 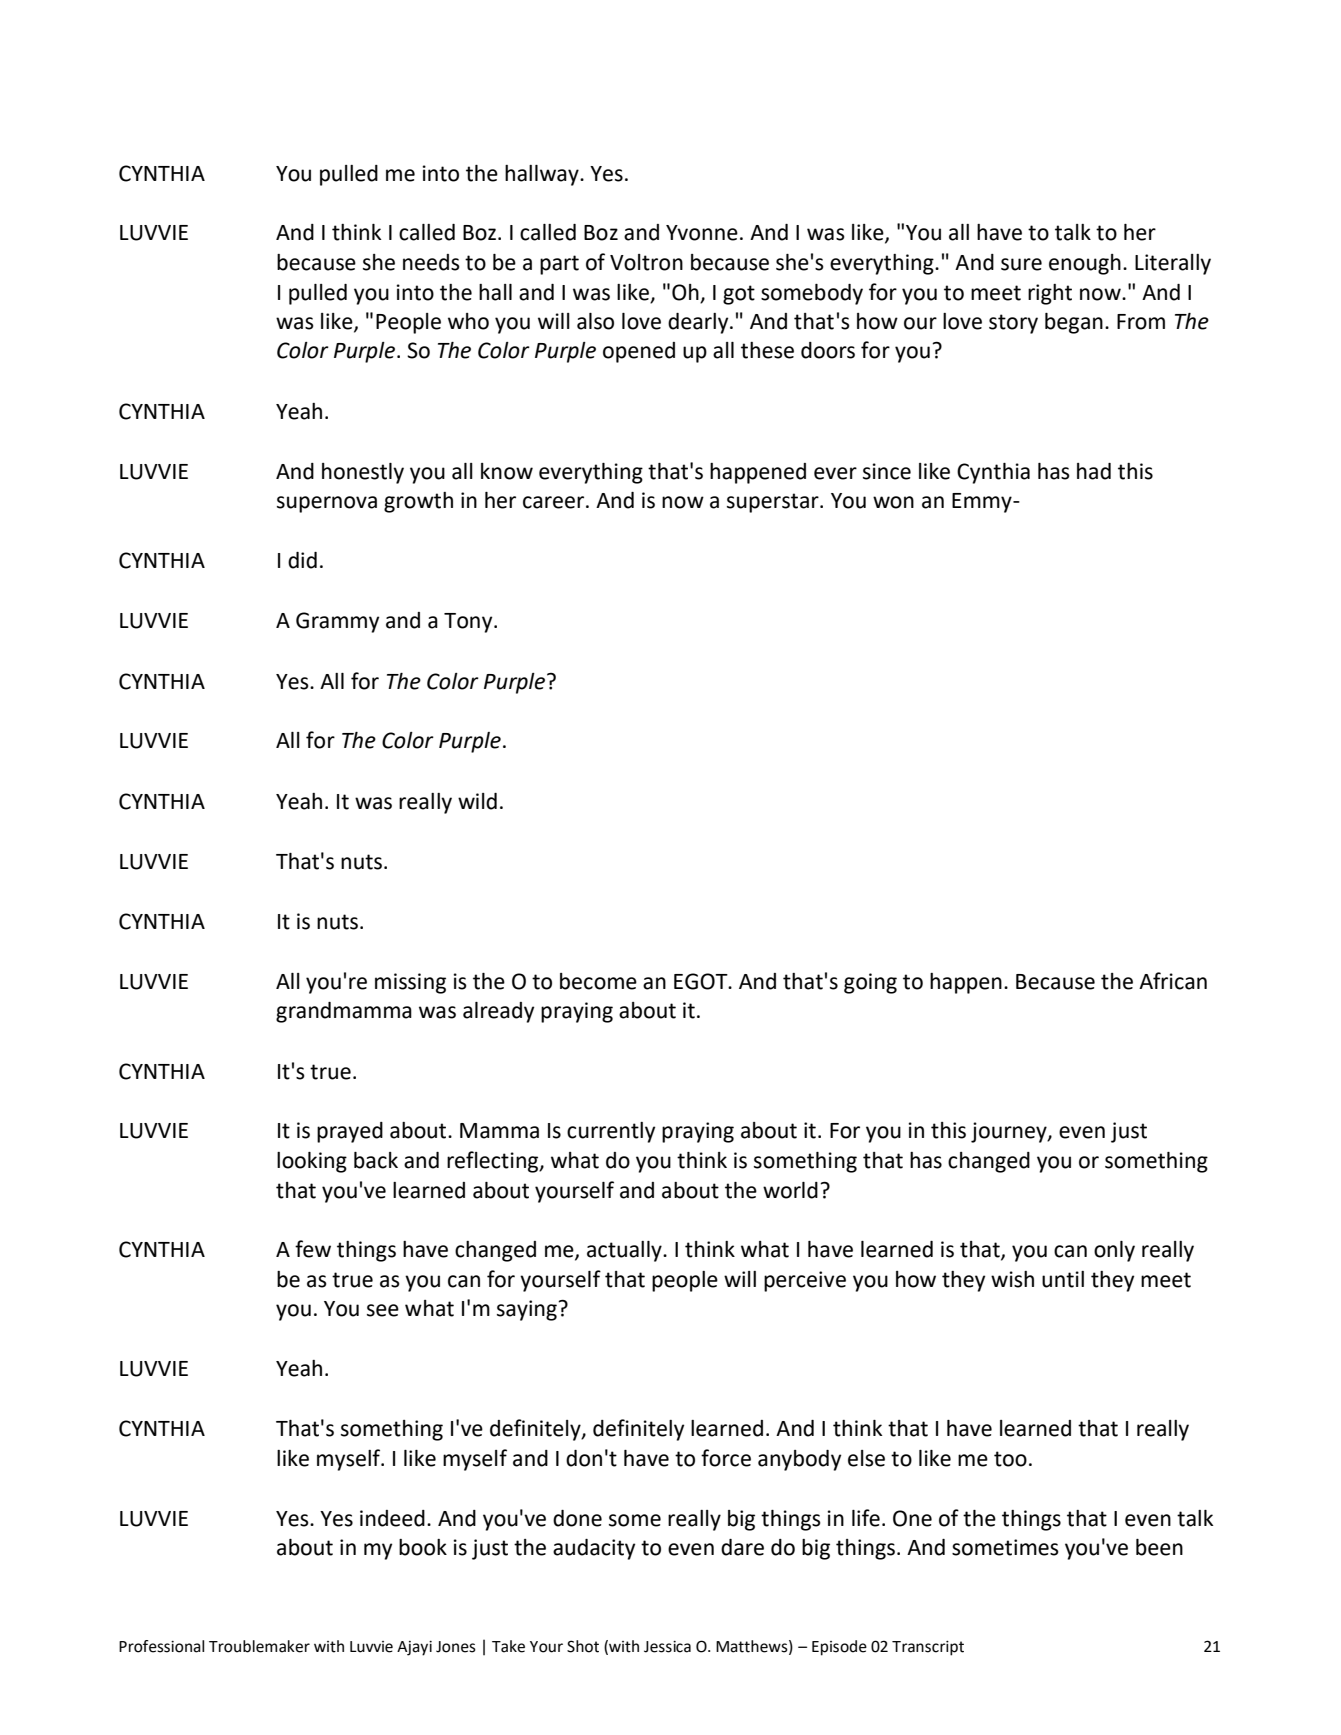 I want to click on needs, so click(x=431, y=262).
